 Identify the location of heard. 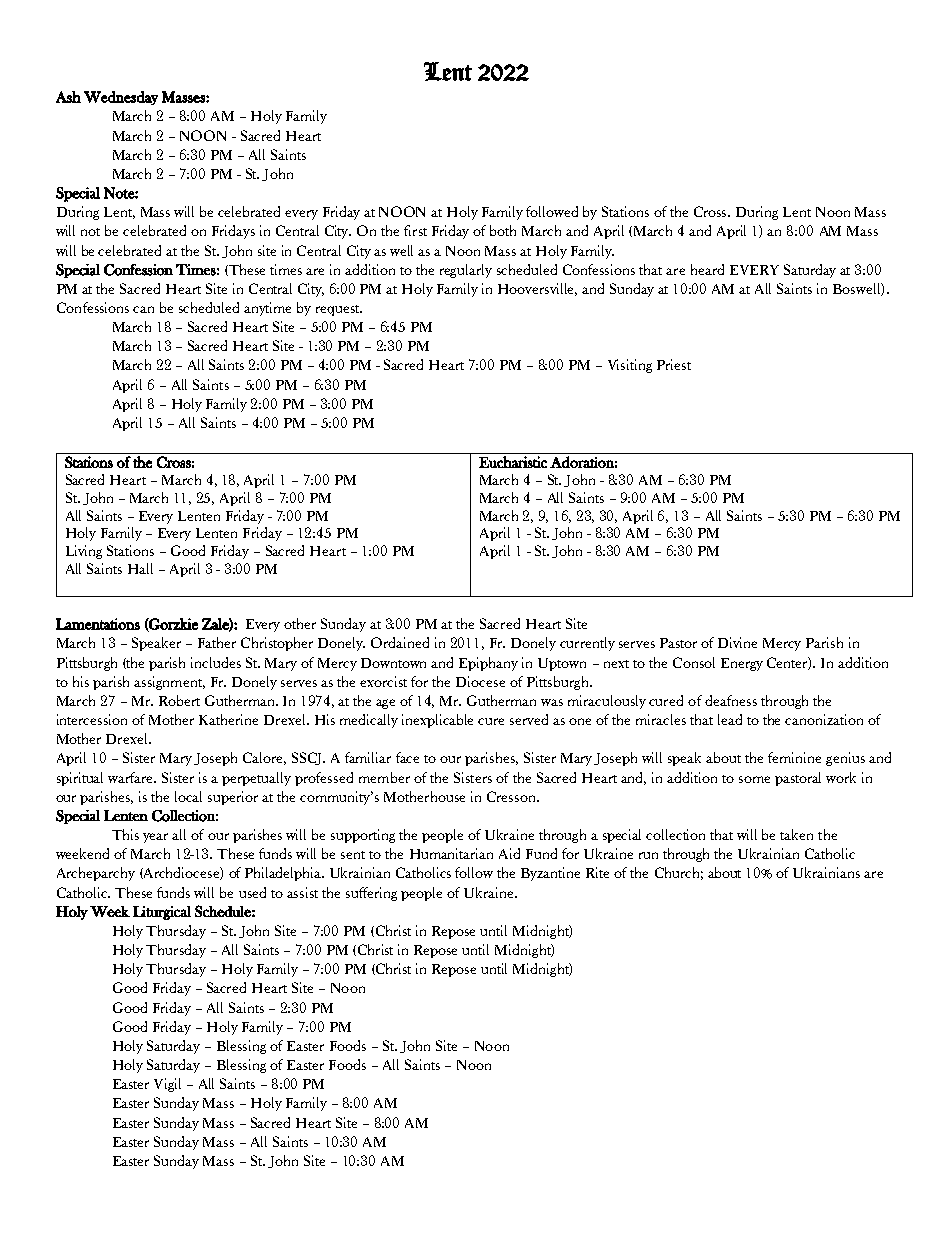
(707, 269).
